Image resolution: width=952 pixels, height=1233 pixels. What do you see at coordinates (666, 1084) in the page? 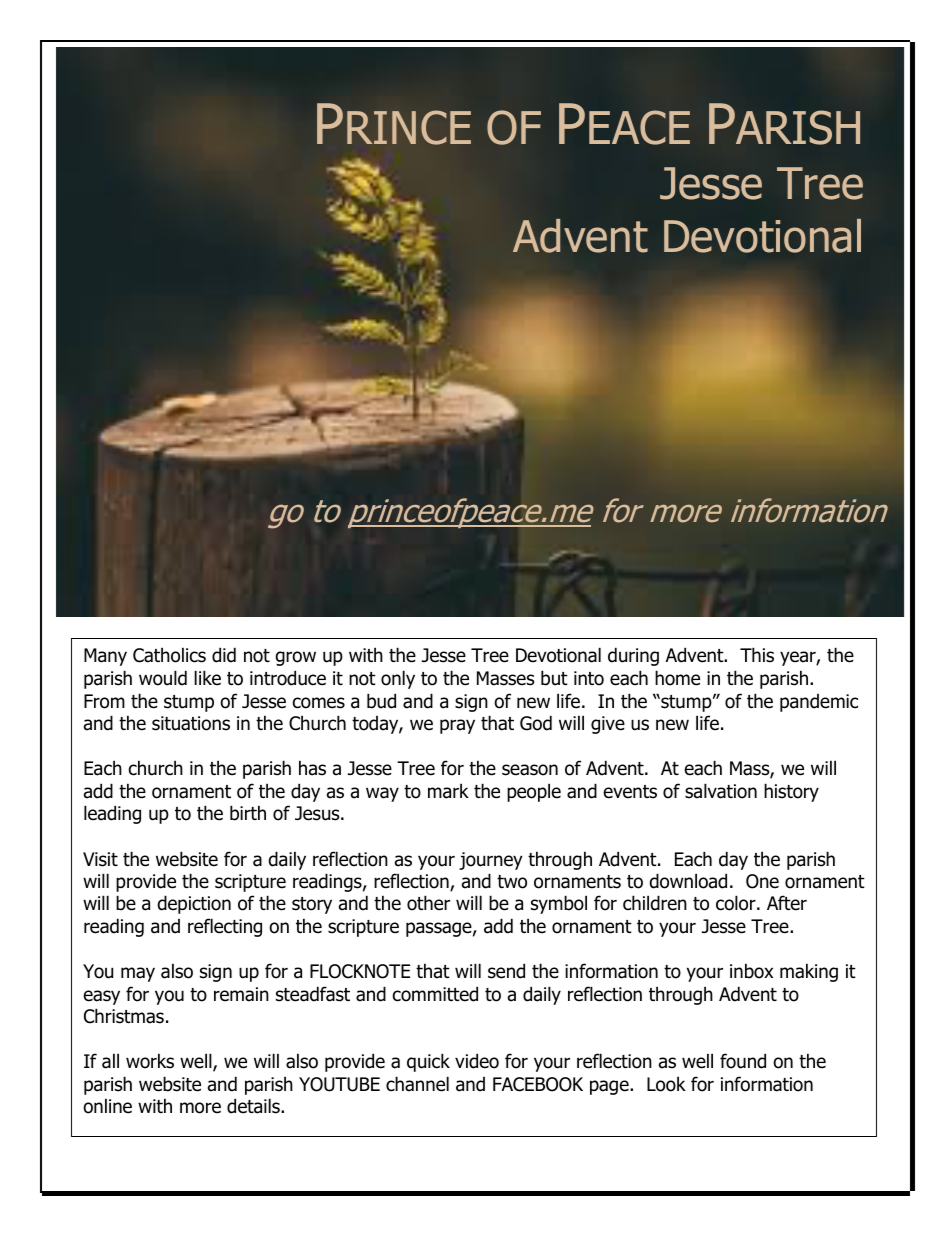
I see `Look` at bounding box center [666, 1084].
